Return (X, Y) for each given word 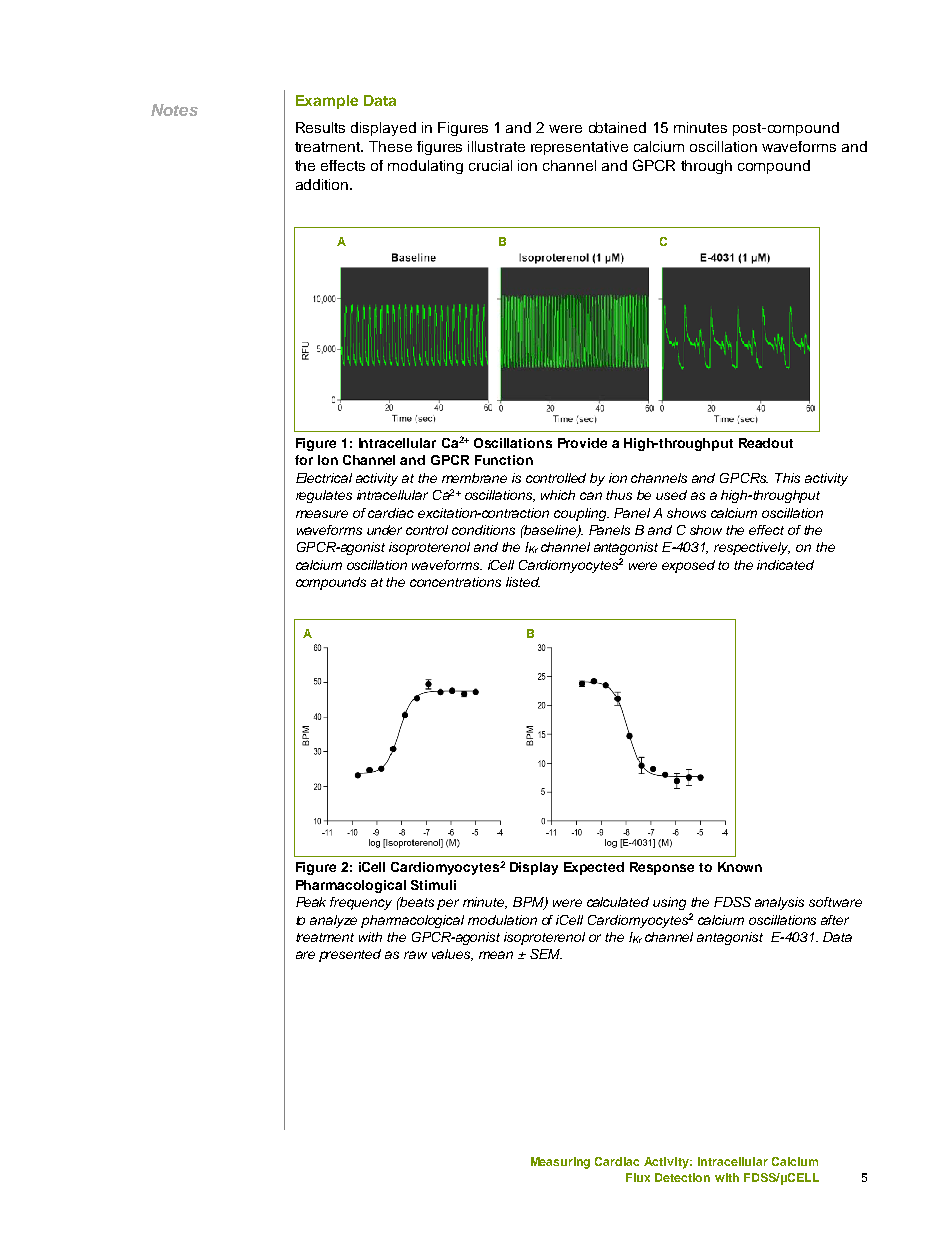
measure (322, 514)
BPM (529, 903)
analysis (779, 903)
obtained (617, 127)
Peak (311, 902)
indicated (785, 565)
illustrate (496, 146)
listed (523, 582)
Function (504, 460)
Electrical (324, 478)
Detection (682, 1177)
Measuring (560, 1163)
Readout (766, 443)
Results (320, 127)
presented (350, 955)
